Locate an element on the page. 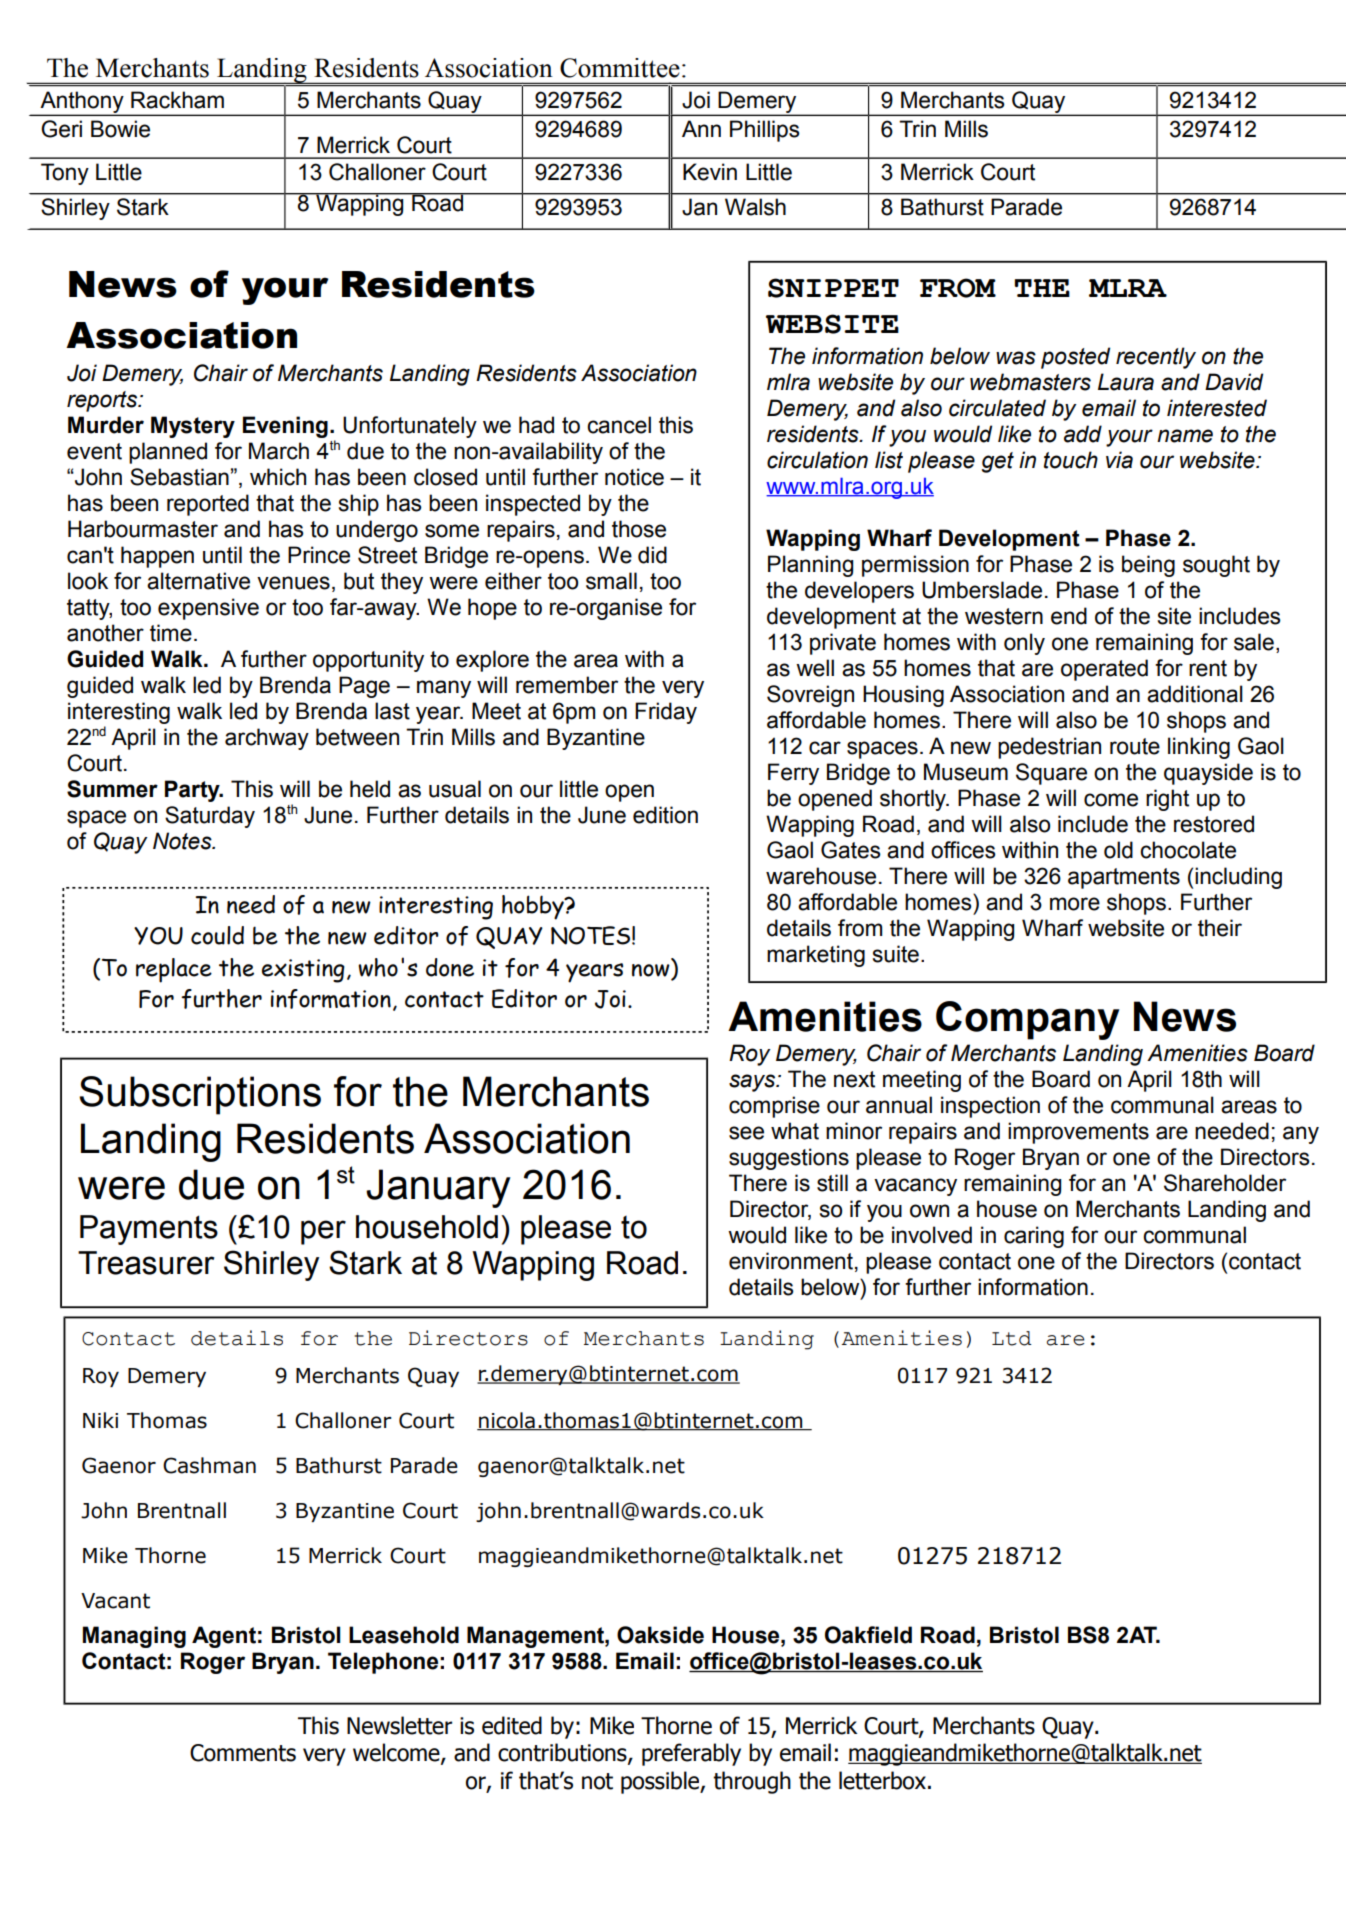  Committee is located at coordinates (620, 68).
